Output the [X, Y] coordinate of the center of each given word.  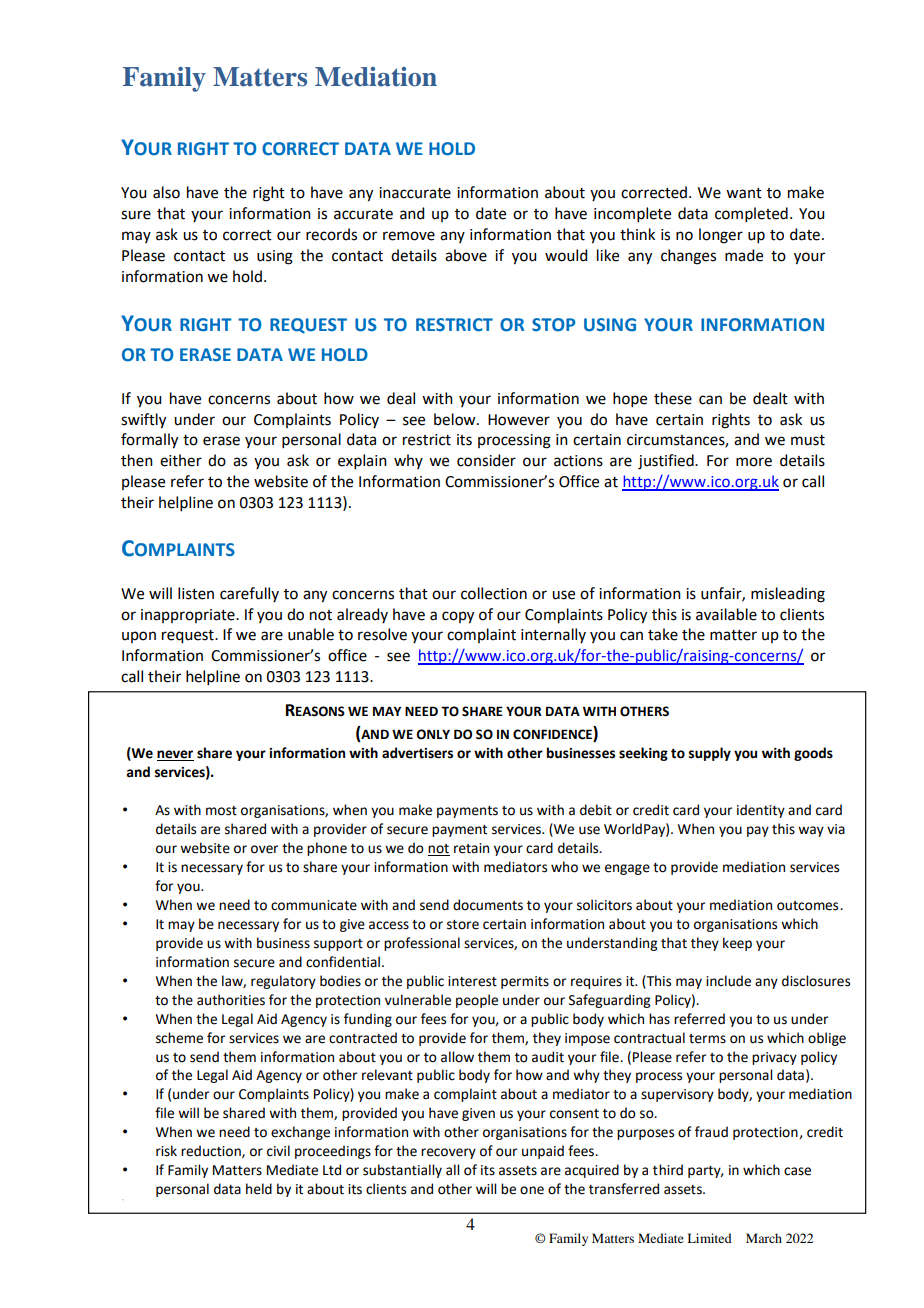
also [166, 192]
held [259, 1189]
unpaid [543, 1152]
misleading [788, 595]
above [466, 255]
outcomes [809, 906]
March [764, 1238]
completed [751, 214]
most [221, 811]
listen [196, 593]
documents [488, 905]
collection [494, 593]
